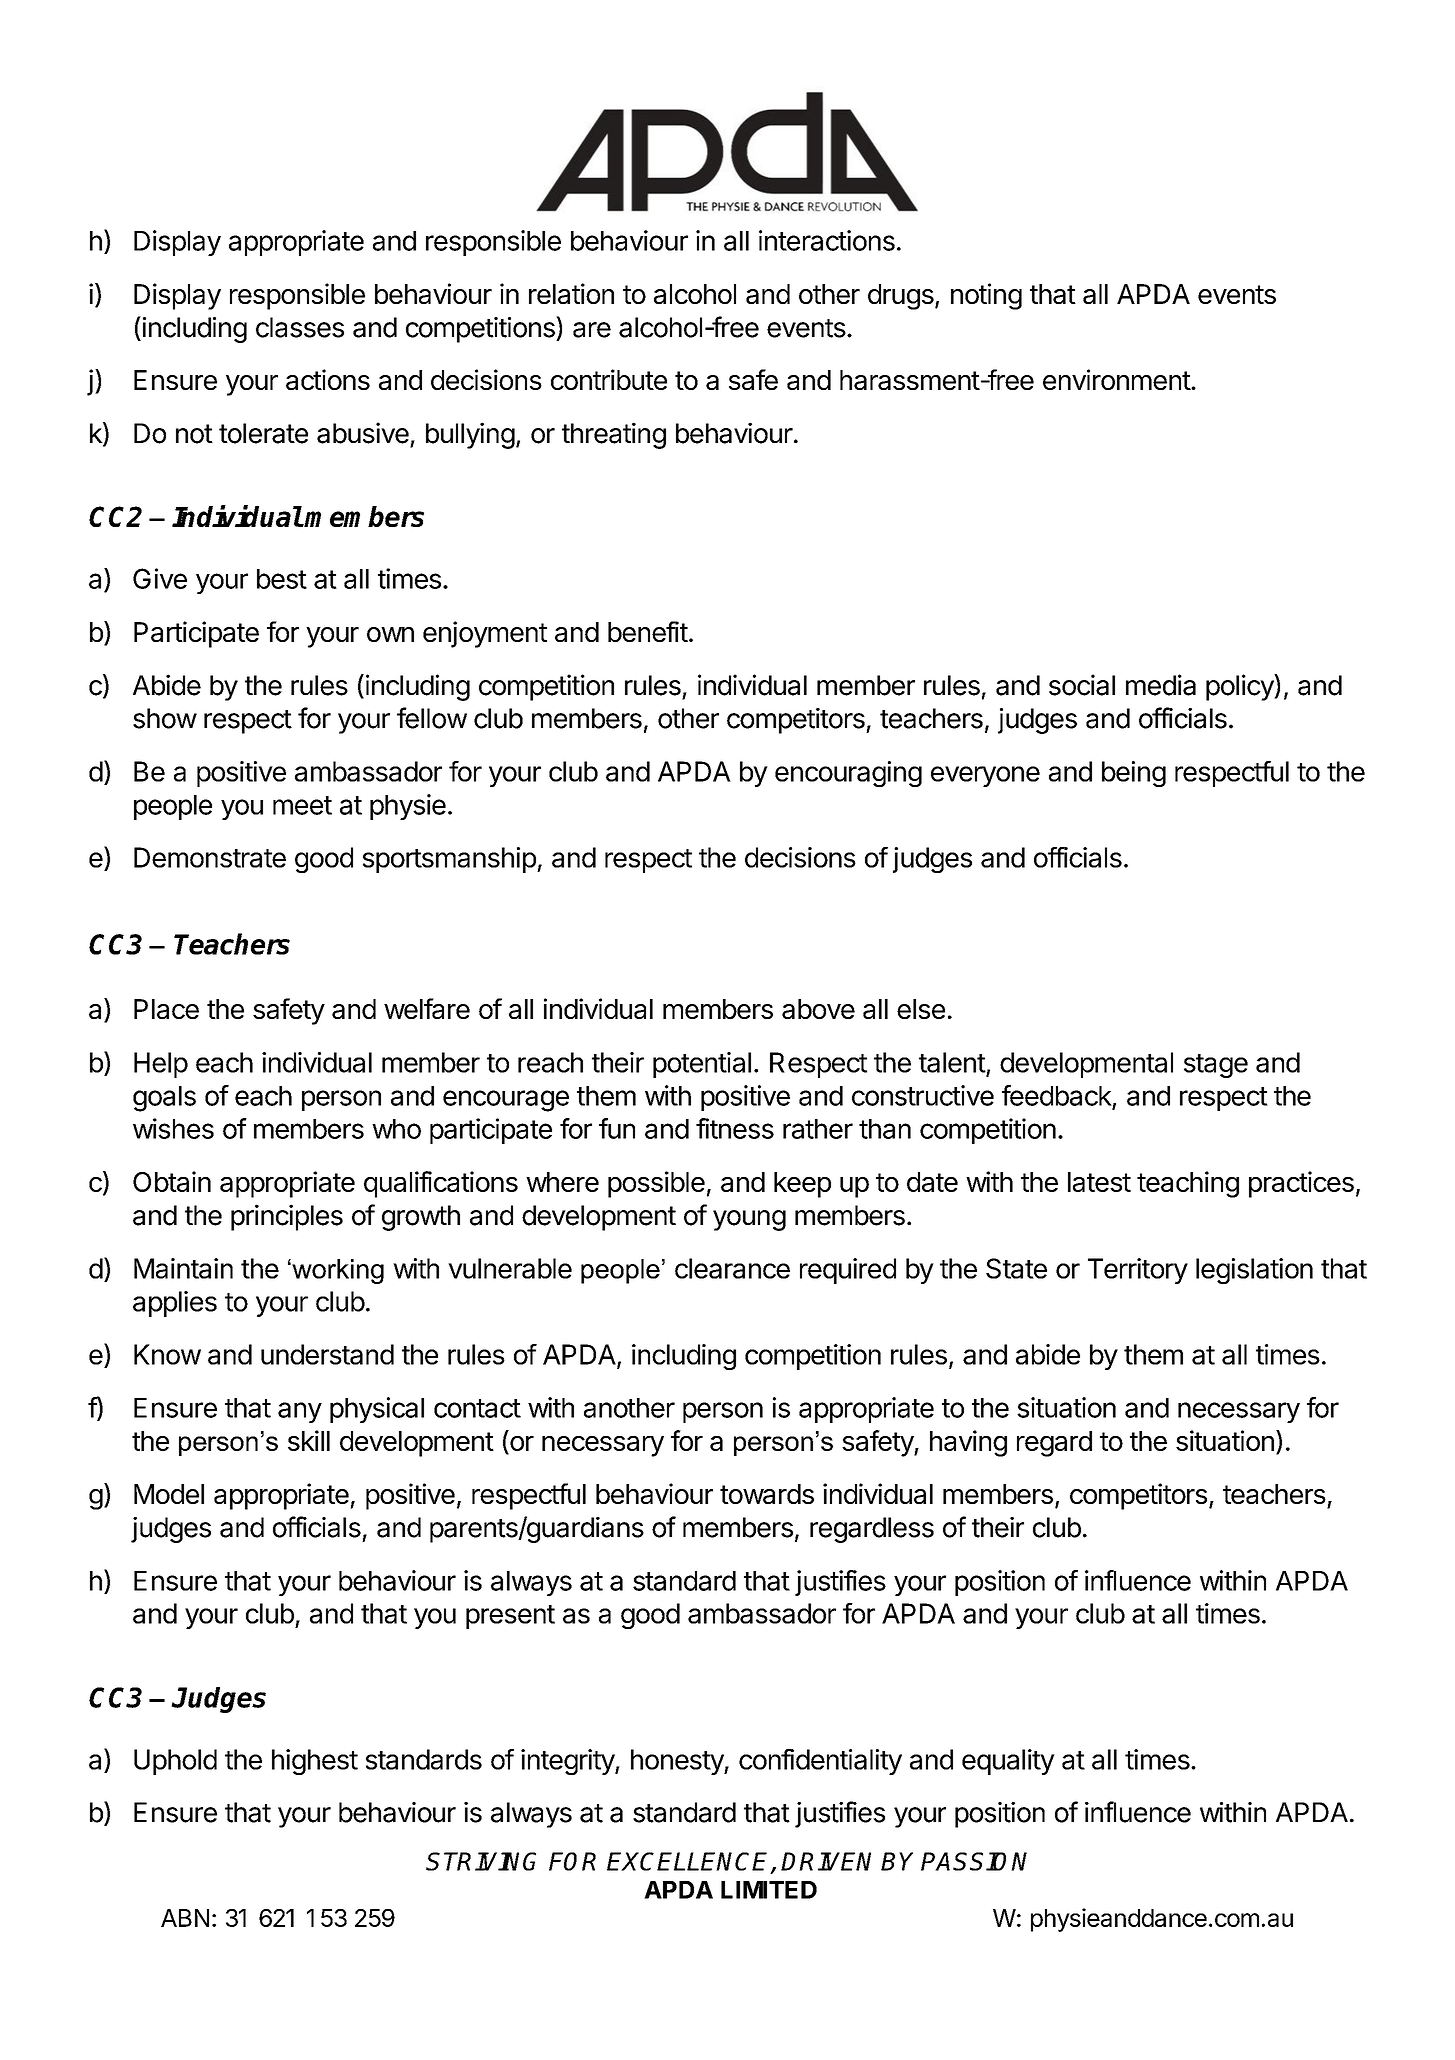 This document has height=2060, width=1455. What do you see at coordinates (735, 1128) in the document?
I see `fitness` at bounding box center [735, 1128].
